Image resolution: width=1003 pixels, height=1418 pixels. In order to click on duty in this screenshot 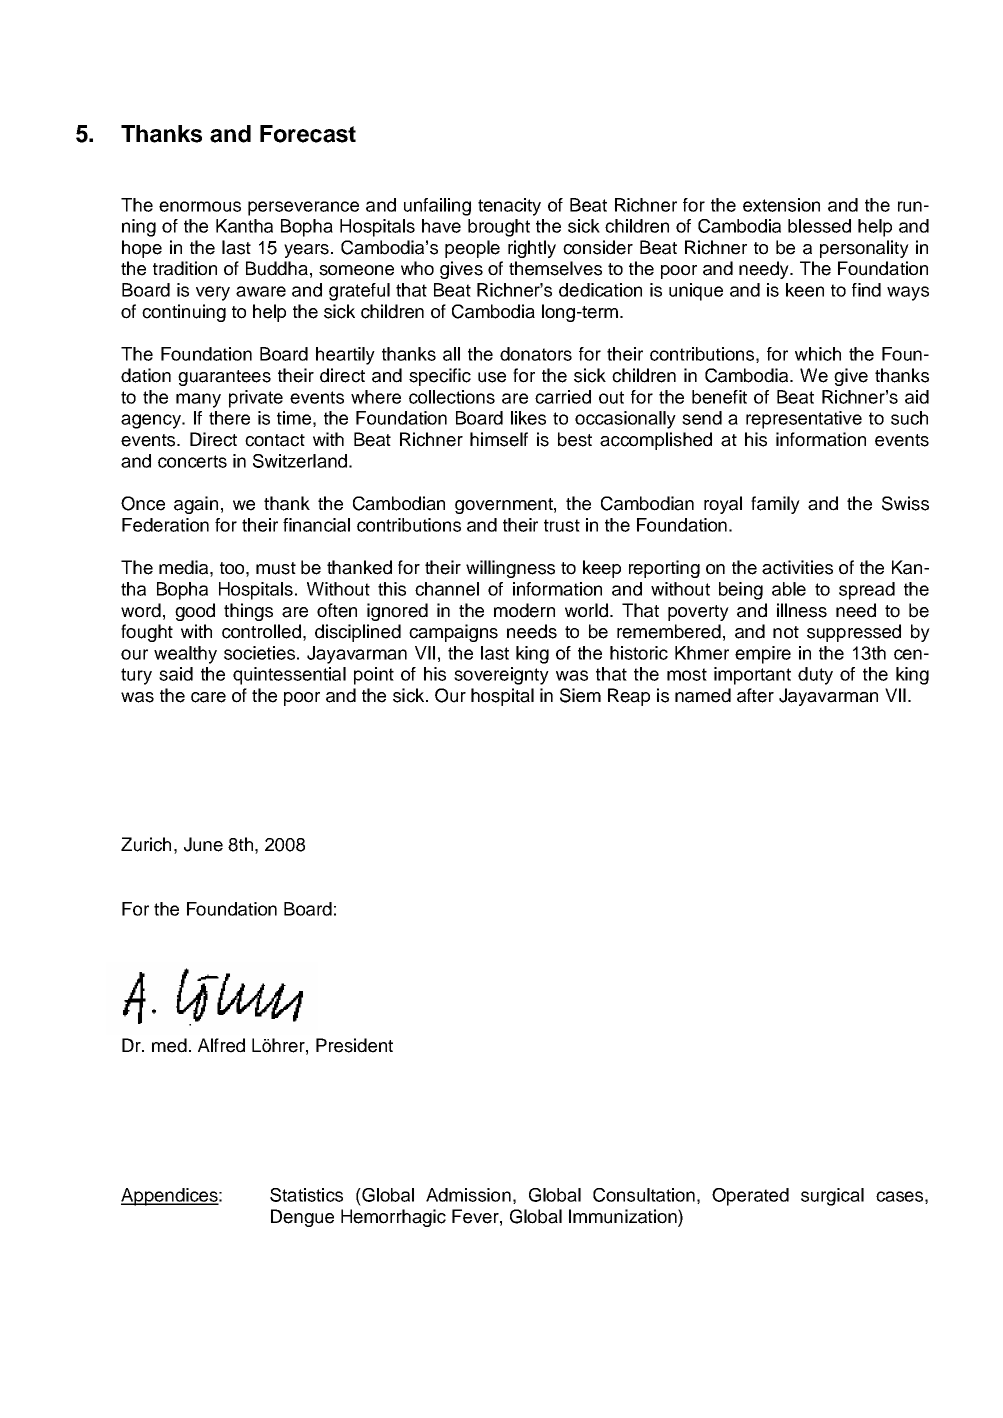, I will do `click(815, 676)`.
